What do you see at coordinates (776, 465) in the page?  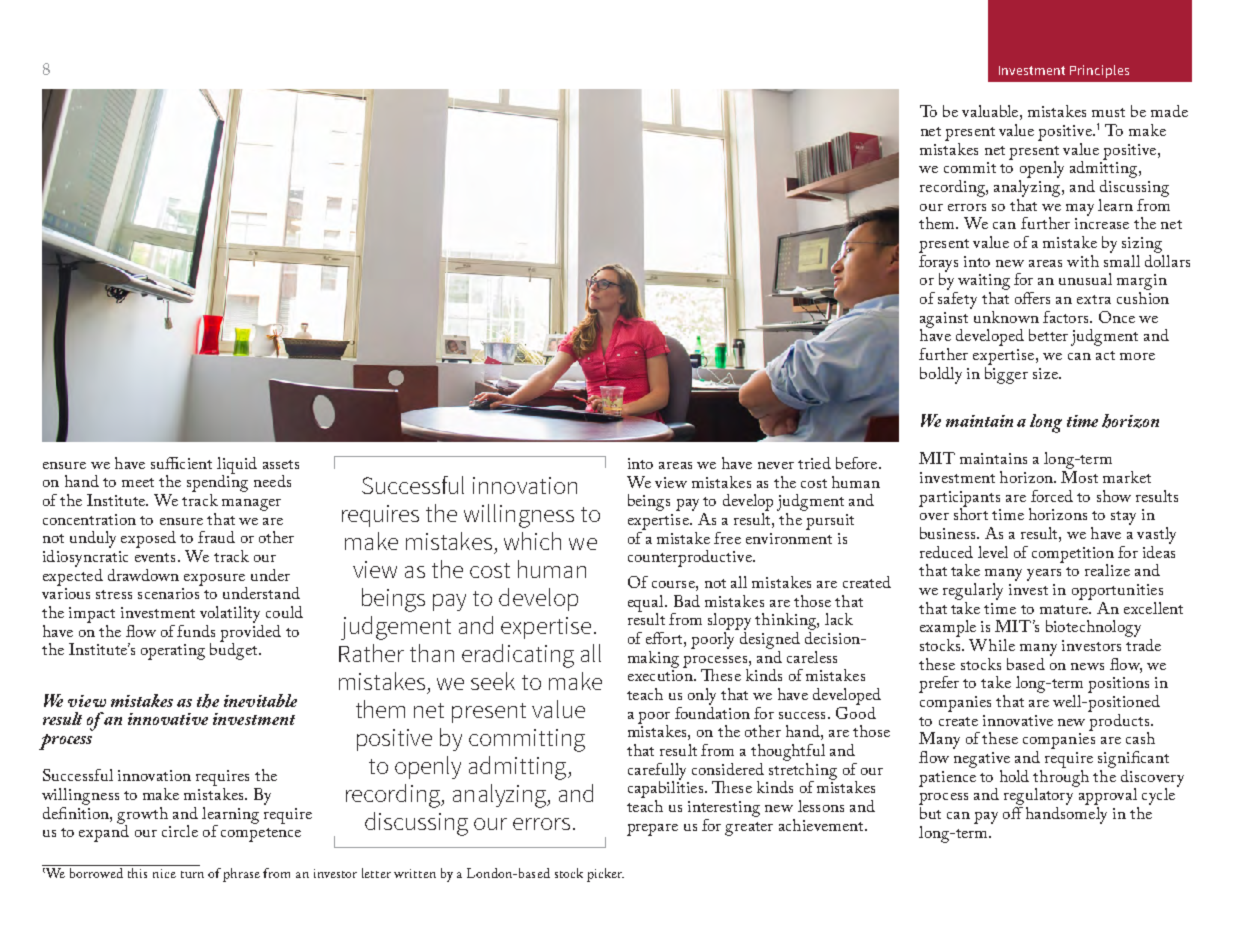 I see `never` at bounding box center [776, 465].
